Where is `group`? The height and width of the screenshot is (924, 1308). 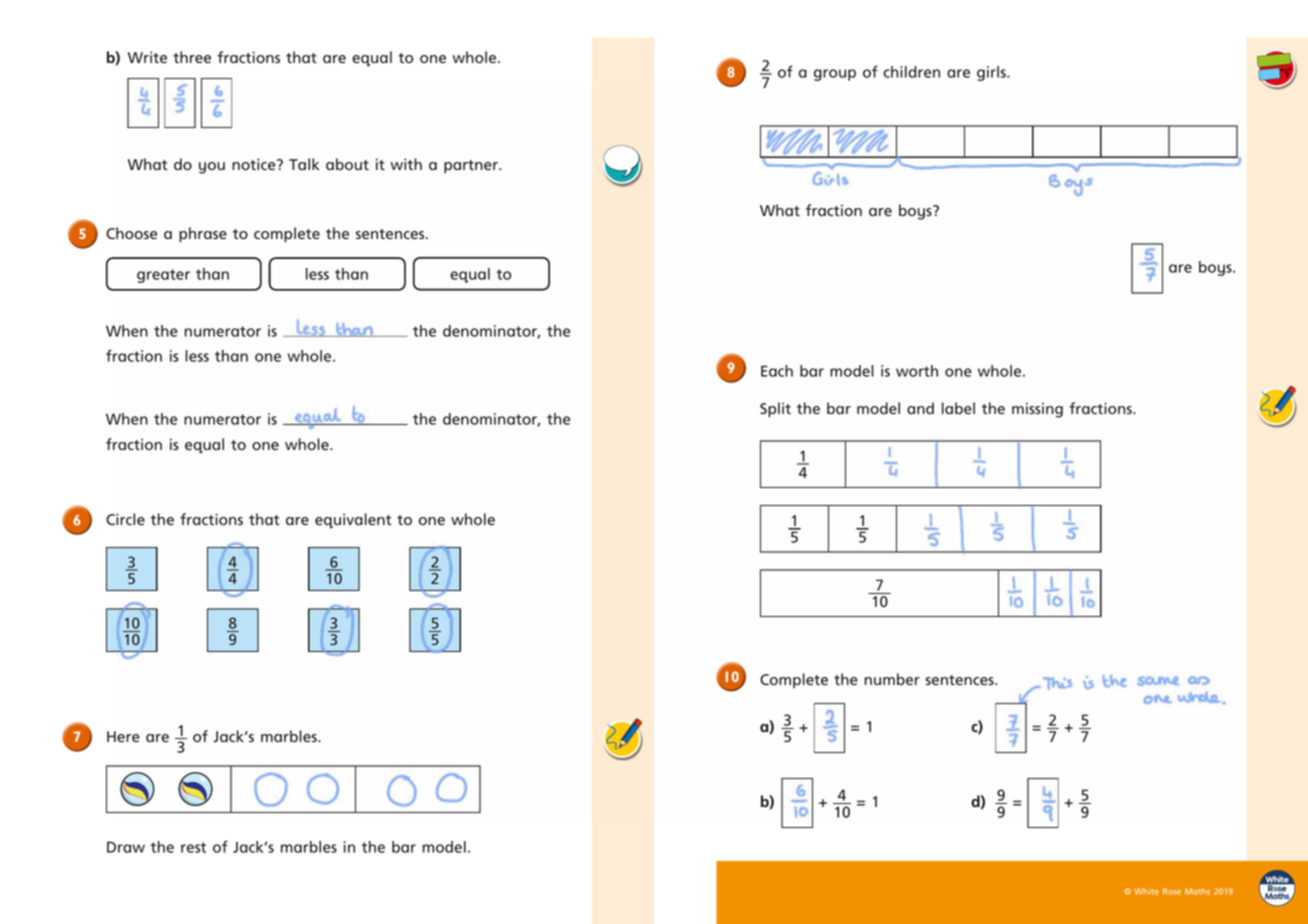
group is located at coordinates (835, 75).
